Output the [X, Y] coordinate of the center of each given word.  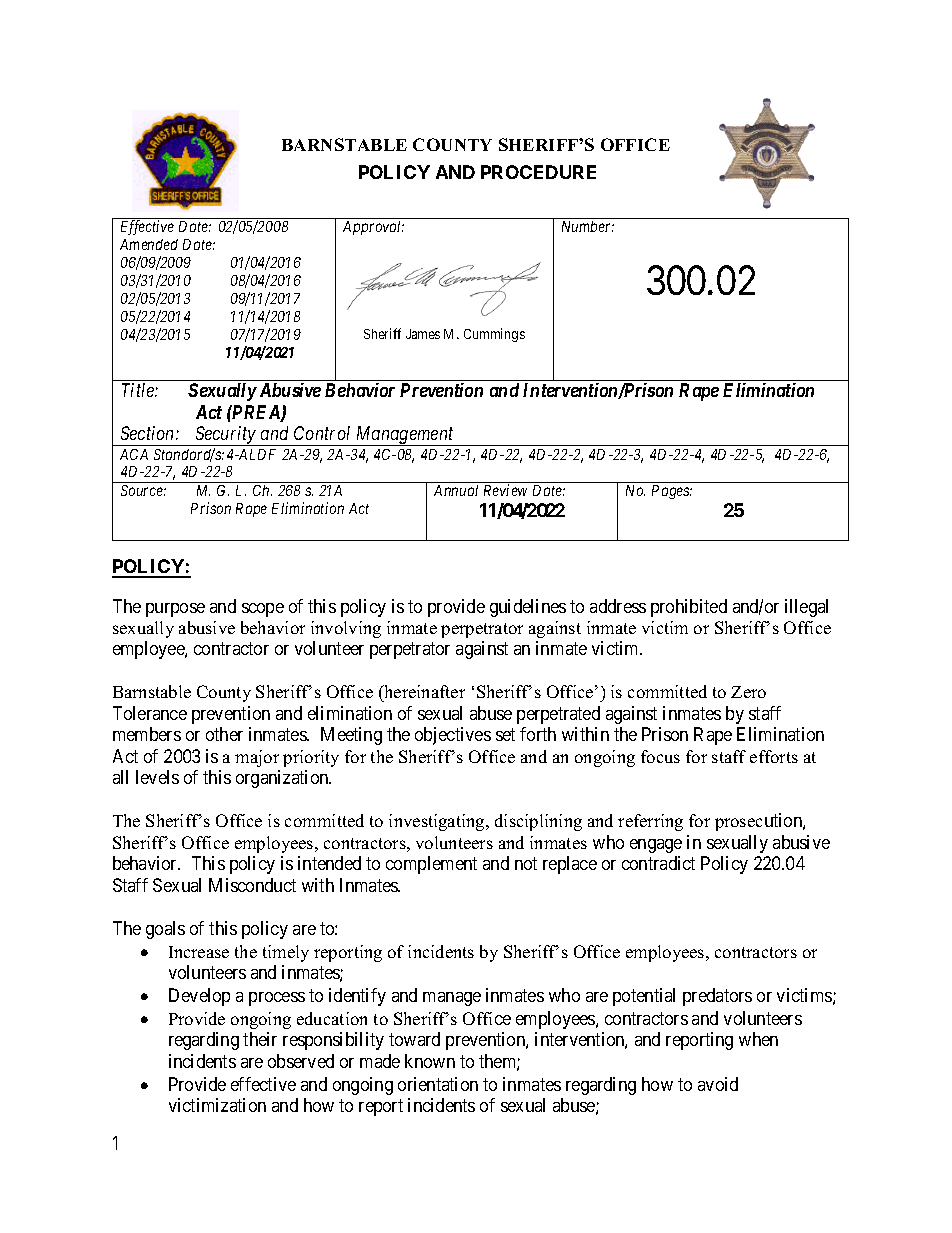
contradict [658, 863]
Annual [456, 490]
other [224, 734]
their [260, 1039]
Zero [748, 692]
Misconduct [252, 885]
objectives [453, 736]
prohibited [689, 608]
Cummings [494, 335]
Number [588, 226]
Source [143, 490]
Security [225, 436]
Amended [149, 244]
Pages [672, 492]
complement [431, 865]
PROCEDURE [538, 172]
